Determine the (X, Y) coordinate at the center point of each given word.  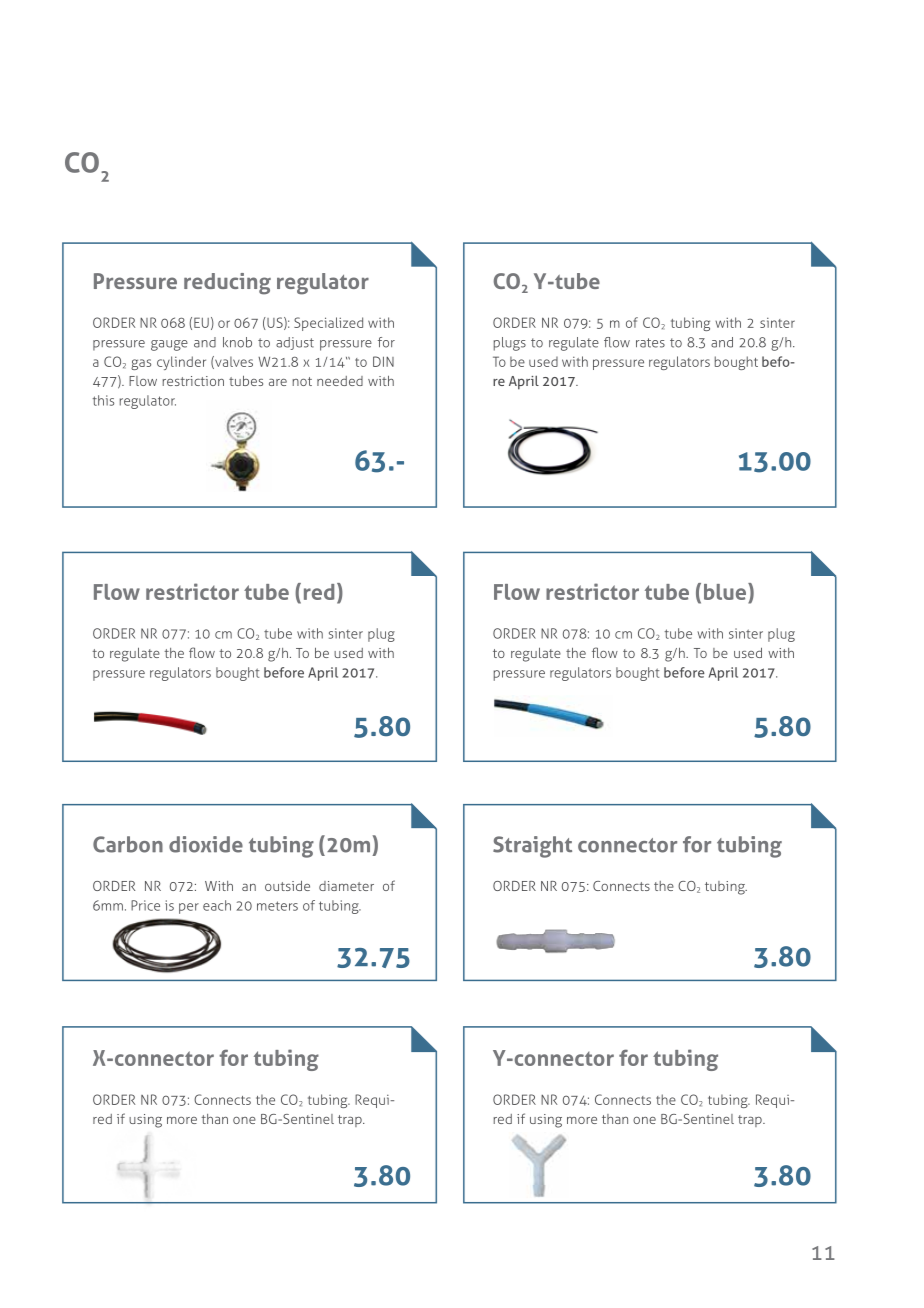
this (103, 400)
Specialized (328, 324)
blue (726, 591)
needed (340, 381)
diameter (346, 886)
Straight (532, 847)
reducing (227, 284)
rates (650, 343)
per (189, 908)
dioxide (206, 844)
